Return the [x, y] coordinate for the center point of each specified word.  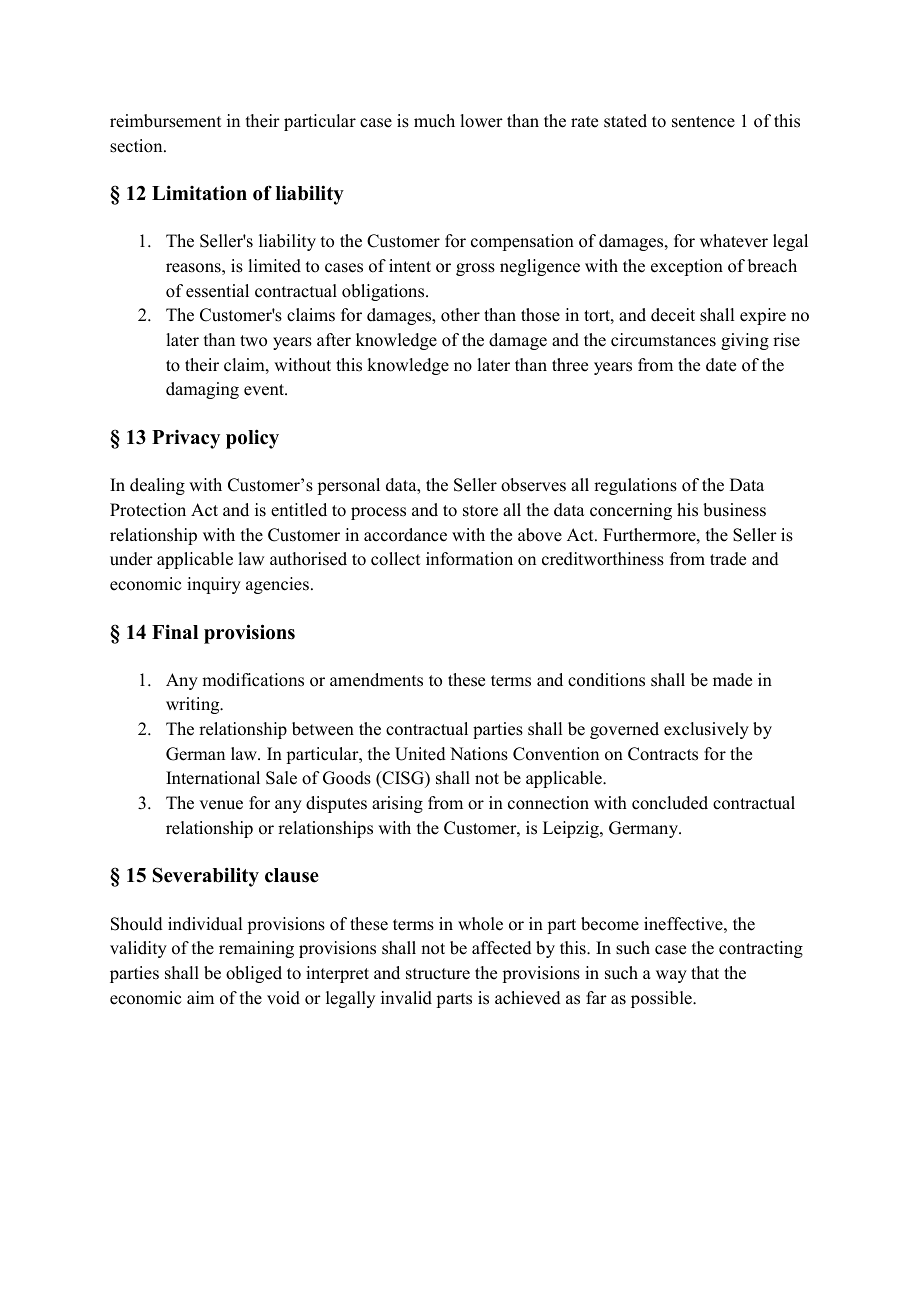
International [213, 778]
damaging [202, 390]
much [434, 121]
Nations [479, 754]
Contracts [663, 754]
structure [438, 974]
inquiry [214, 585]
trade [728, 559]
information [469, 559]
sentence [703, 122]
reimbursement [165, 121]
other [460, 315]
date [721, 365]
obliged [254, 974]
